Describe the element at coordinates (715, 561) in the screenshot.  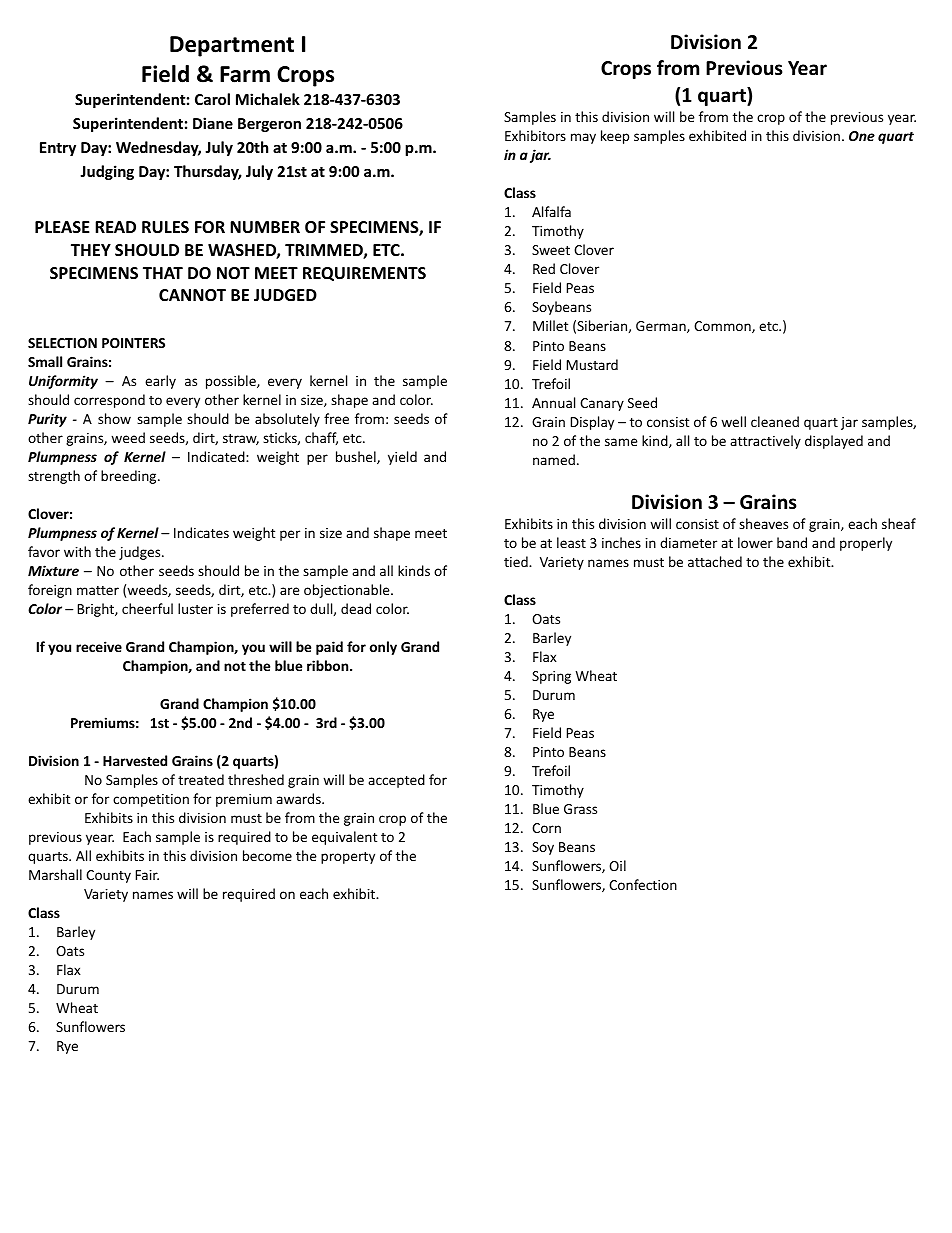
I see `attached` at that location.
